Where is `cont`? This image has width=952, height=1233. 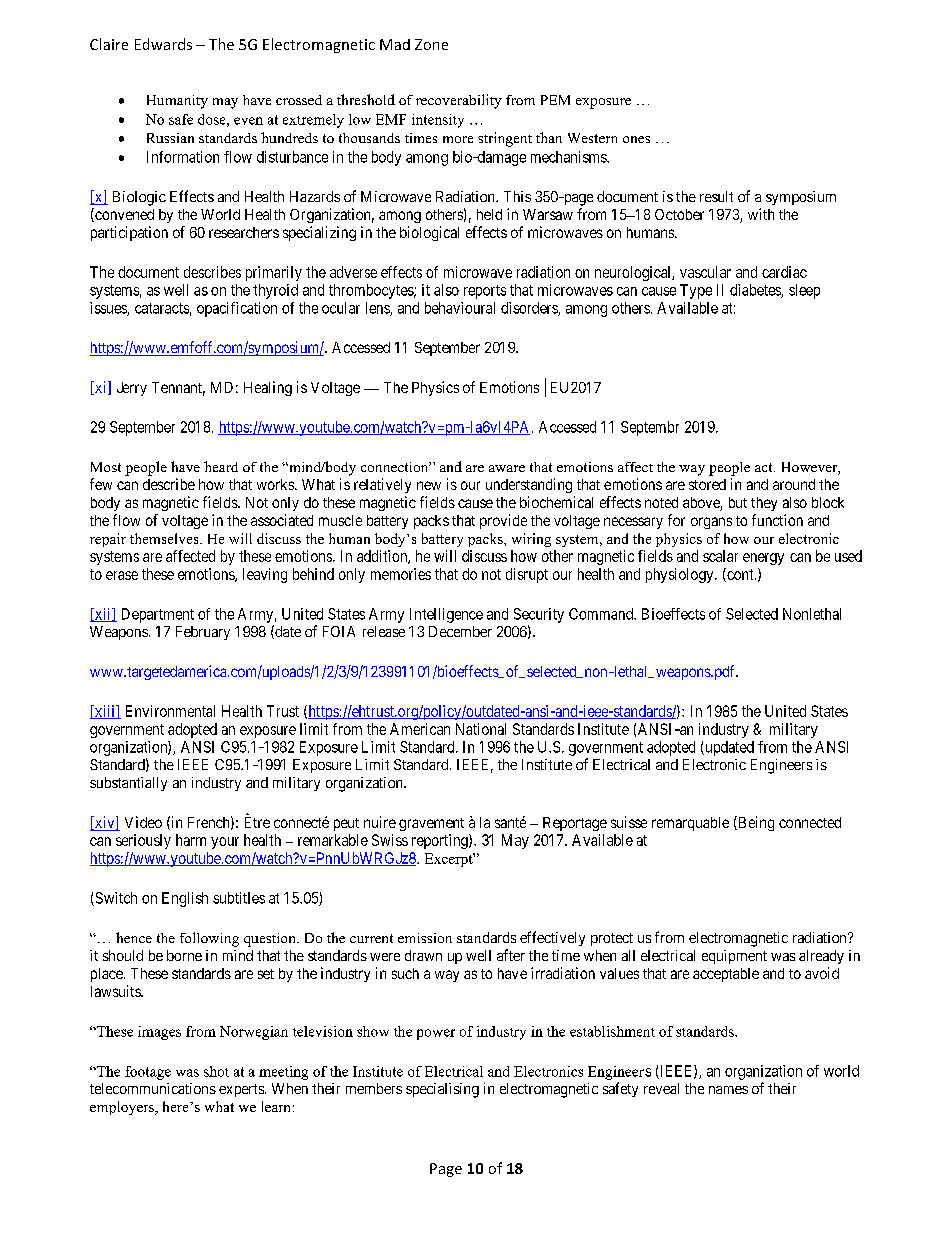
cont is located at coordinates (740, 575).
